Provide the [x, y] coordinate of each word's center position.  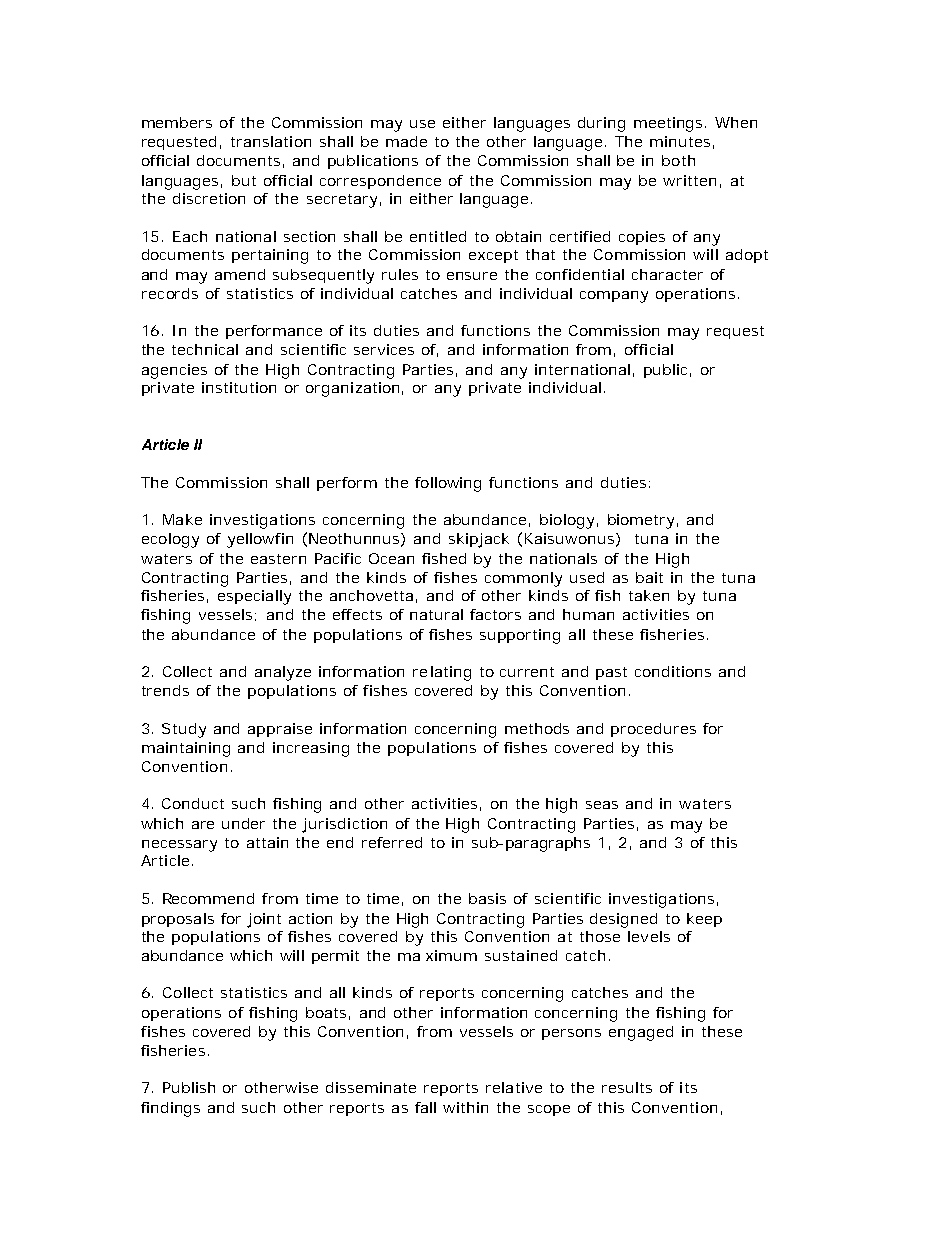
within [465, 1107]
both [678, 160]
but [244, 180]
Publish [189, 1087]
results [627, 1087]
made [406, 141]
